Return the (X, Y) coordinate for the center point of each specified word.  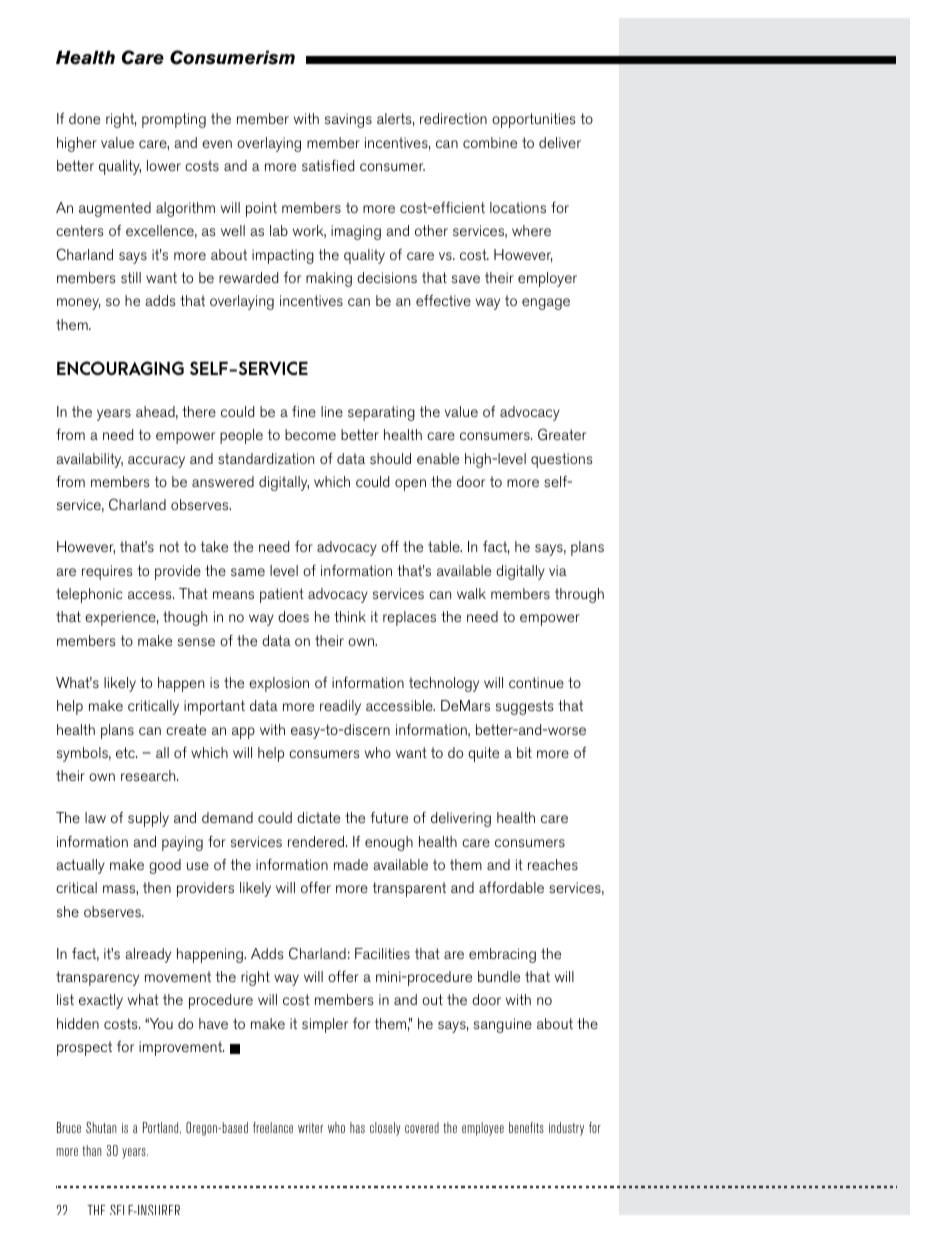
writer (310, 1128)
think (350, 616)
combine (490, 142)
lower (164, 165)
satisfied (328, 165)
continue (536, 682)
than (91, 1150)
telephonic (89, 595)
